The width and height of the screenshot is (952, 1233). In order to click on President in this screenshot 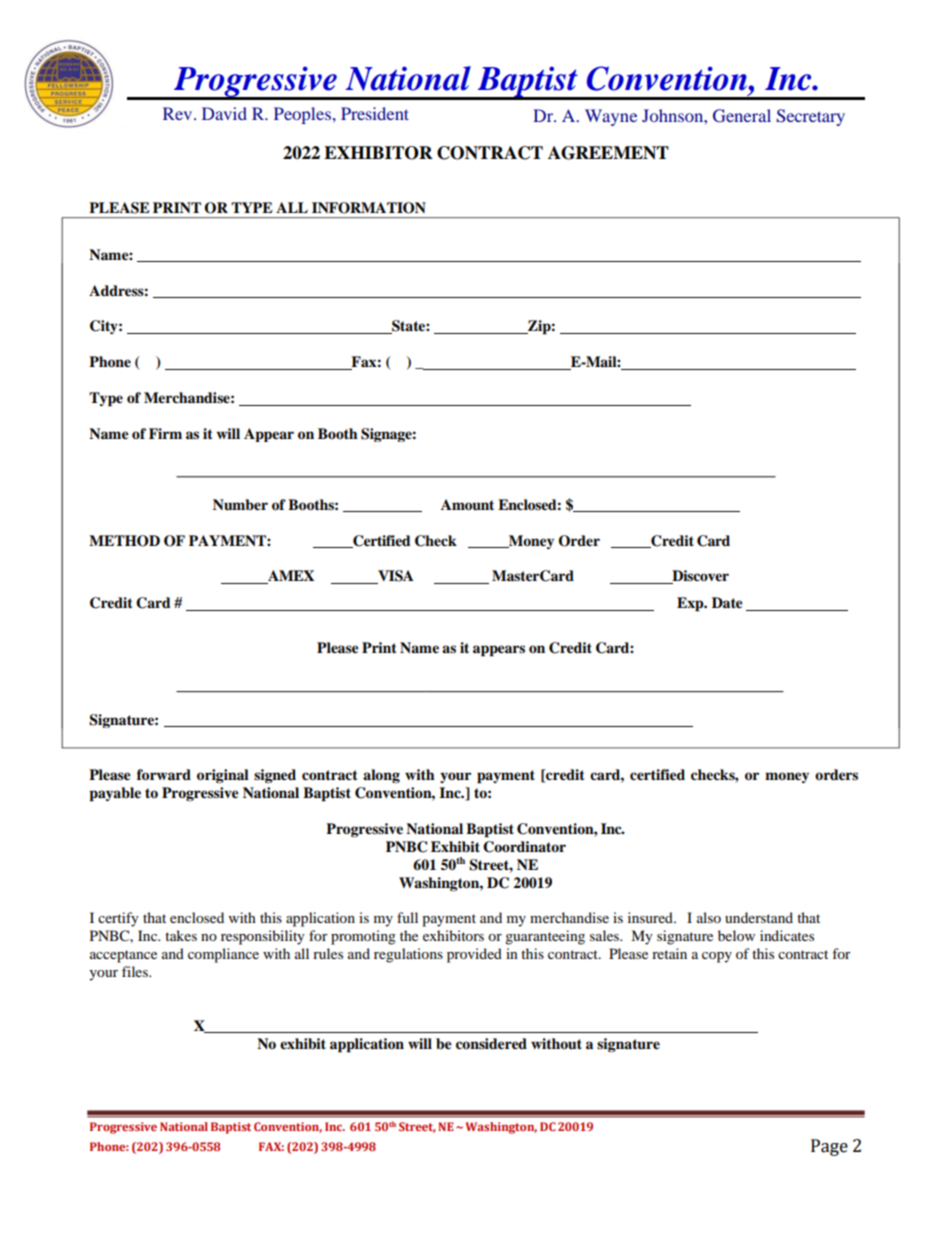, I will do `click(375, 113)`.
